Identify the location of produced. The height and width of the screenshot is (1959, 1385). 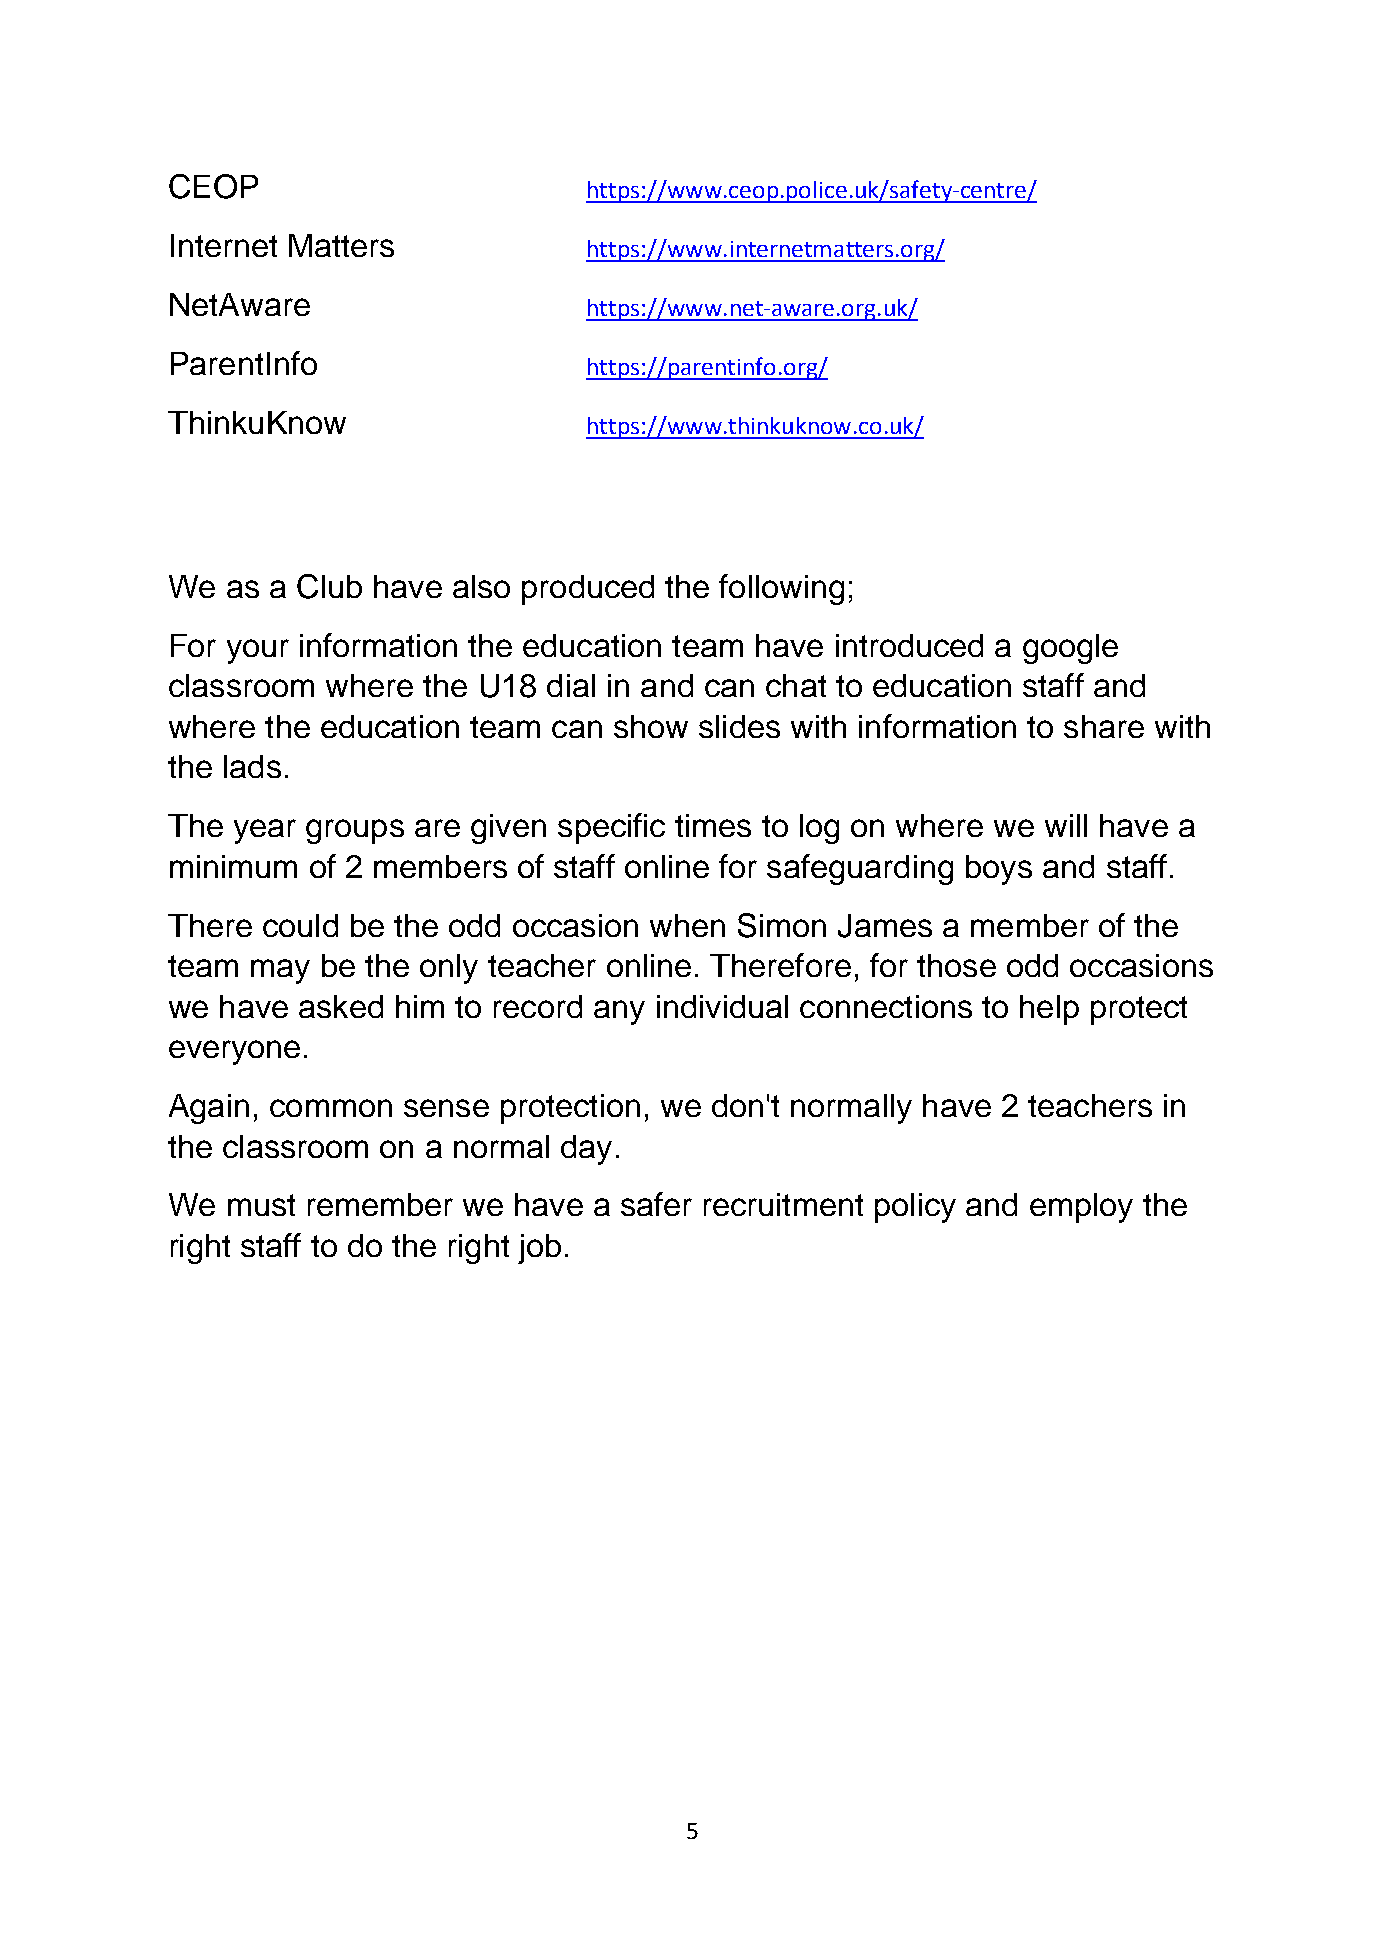
(588, 590).
